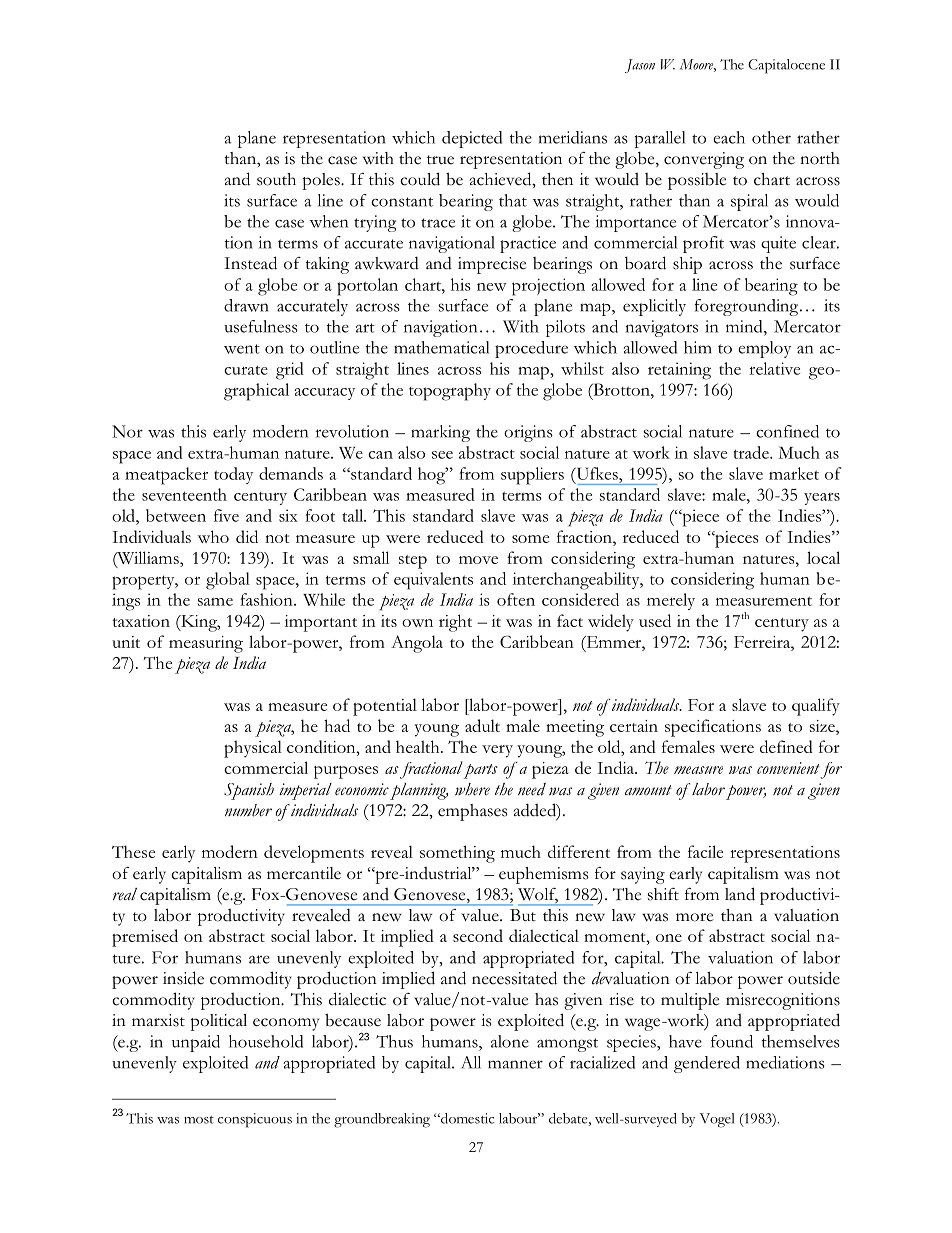  I want to click on often, so click(516, 599).
